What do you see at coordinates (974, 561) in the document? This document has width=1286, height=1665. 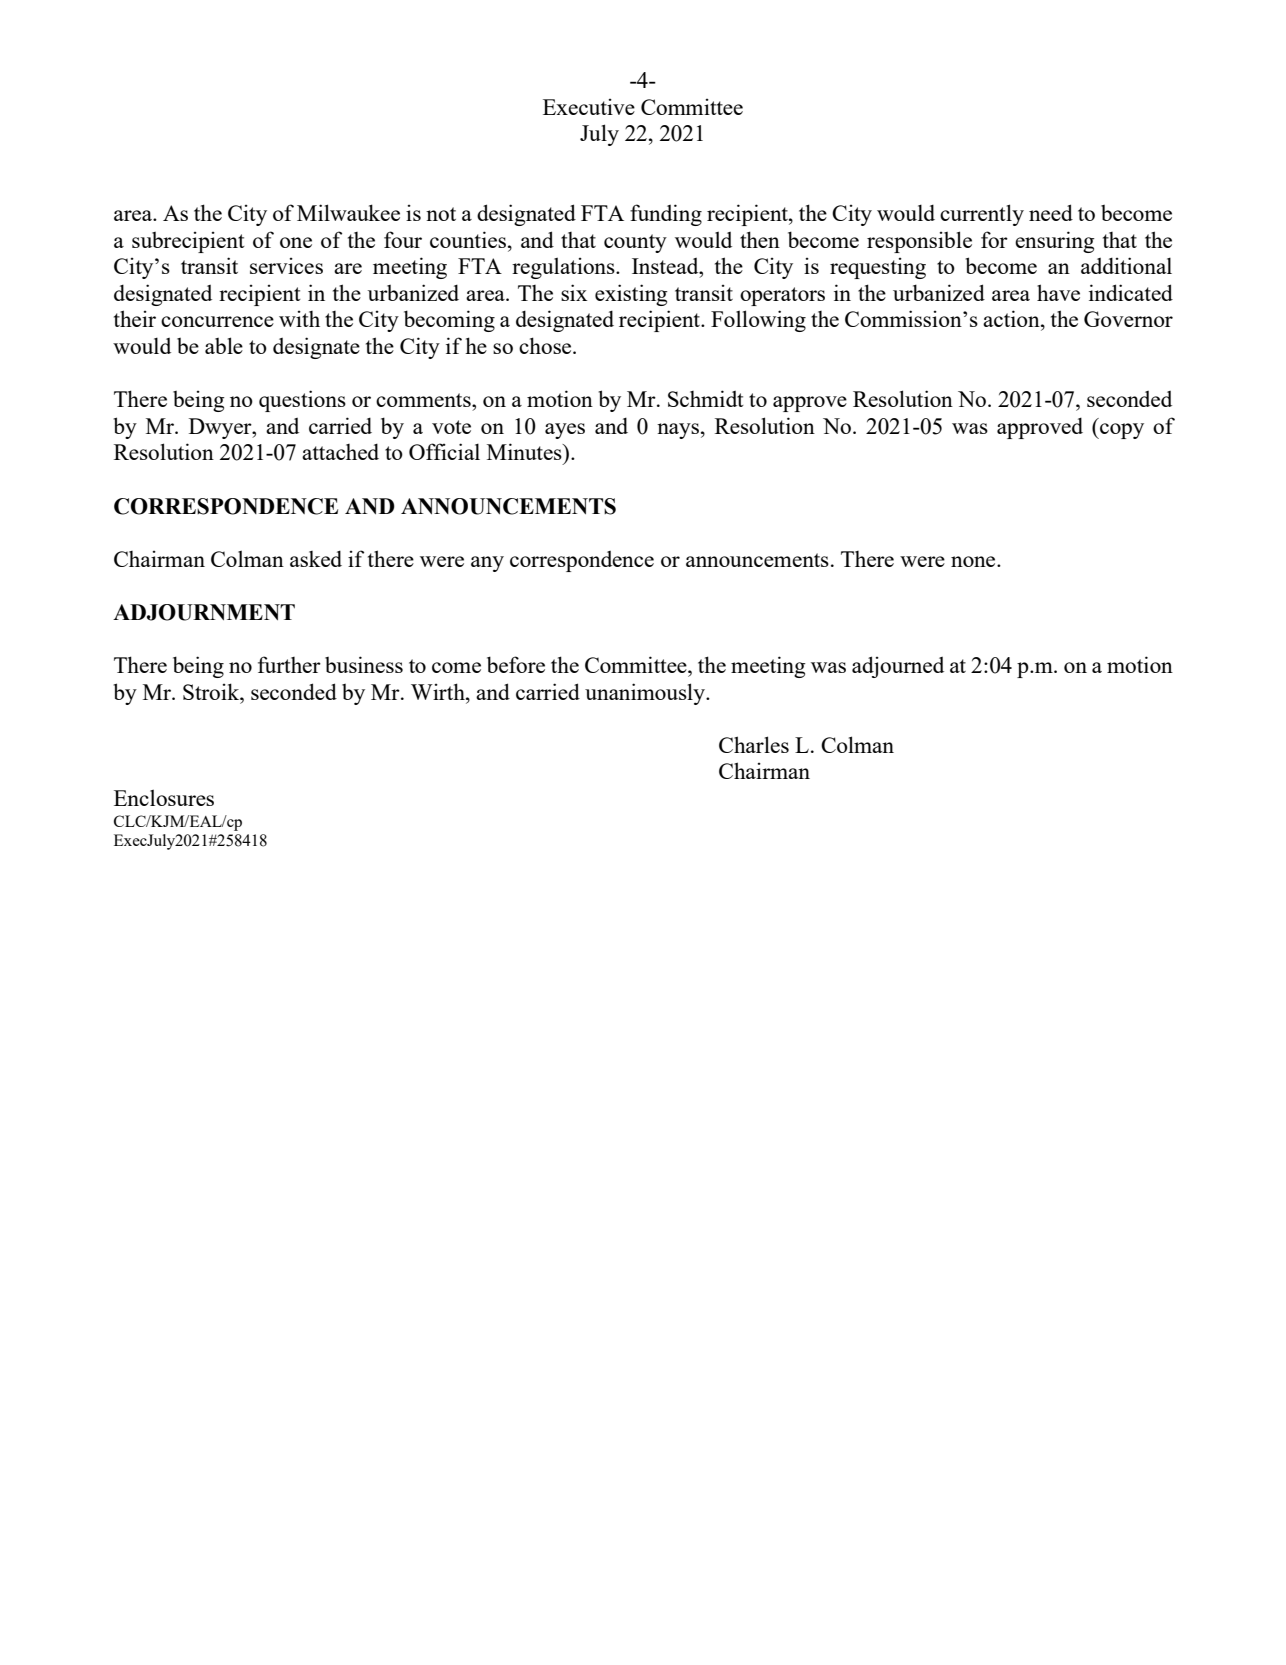 I see `none` at bounding box center [974, 561].
